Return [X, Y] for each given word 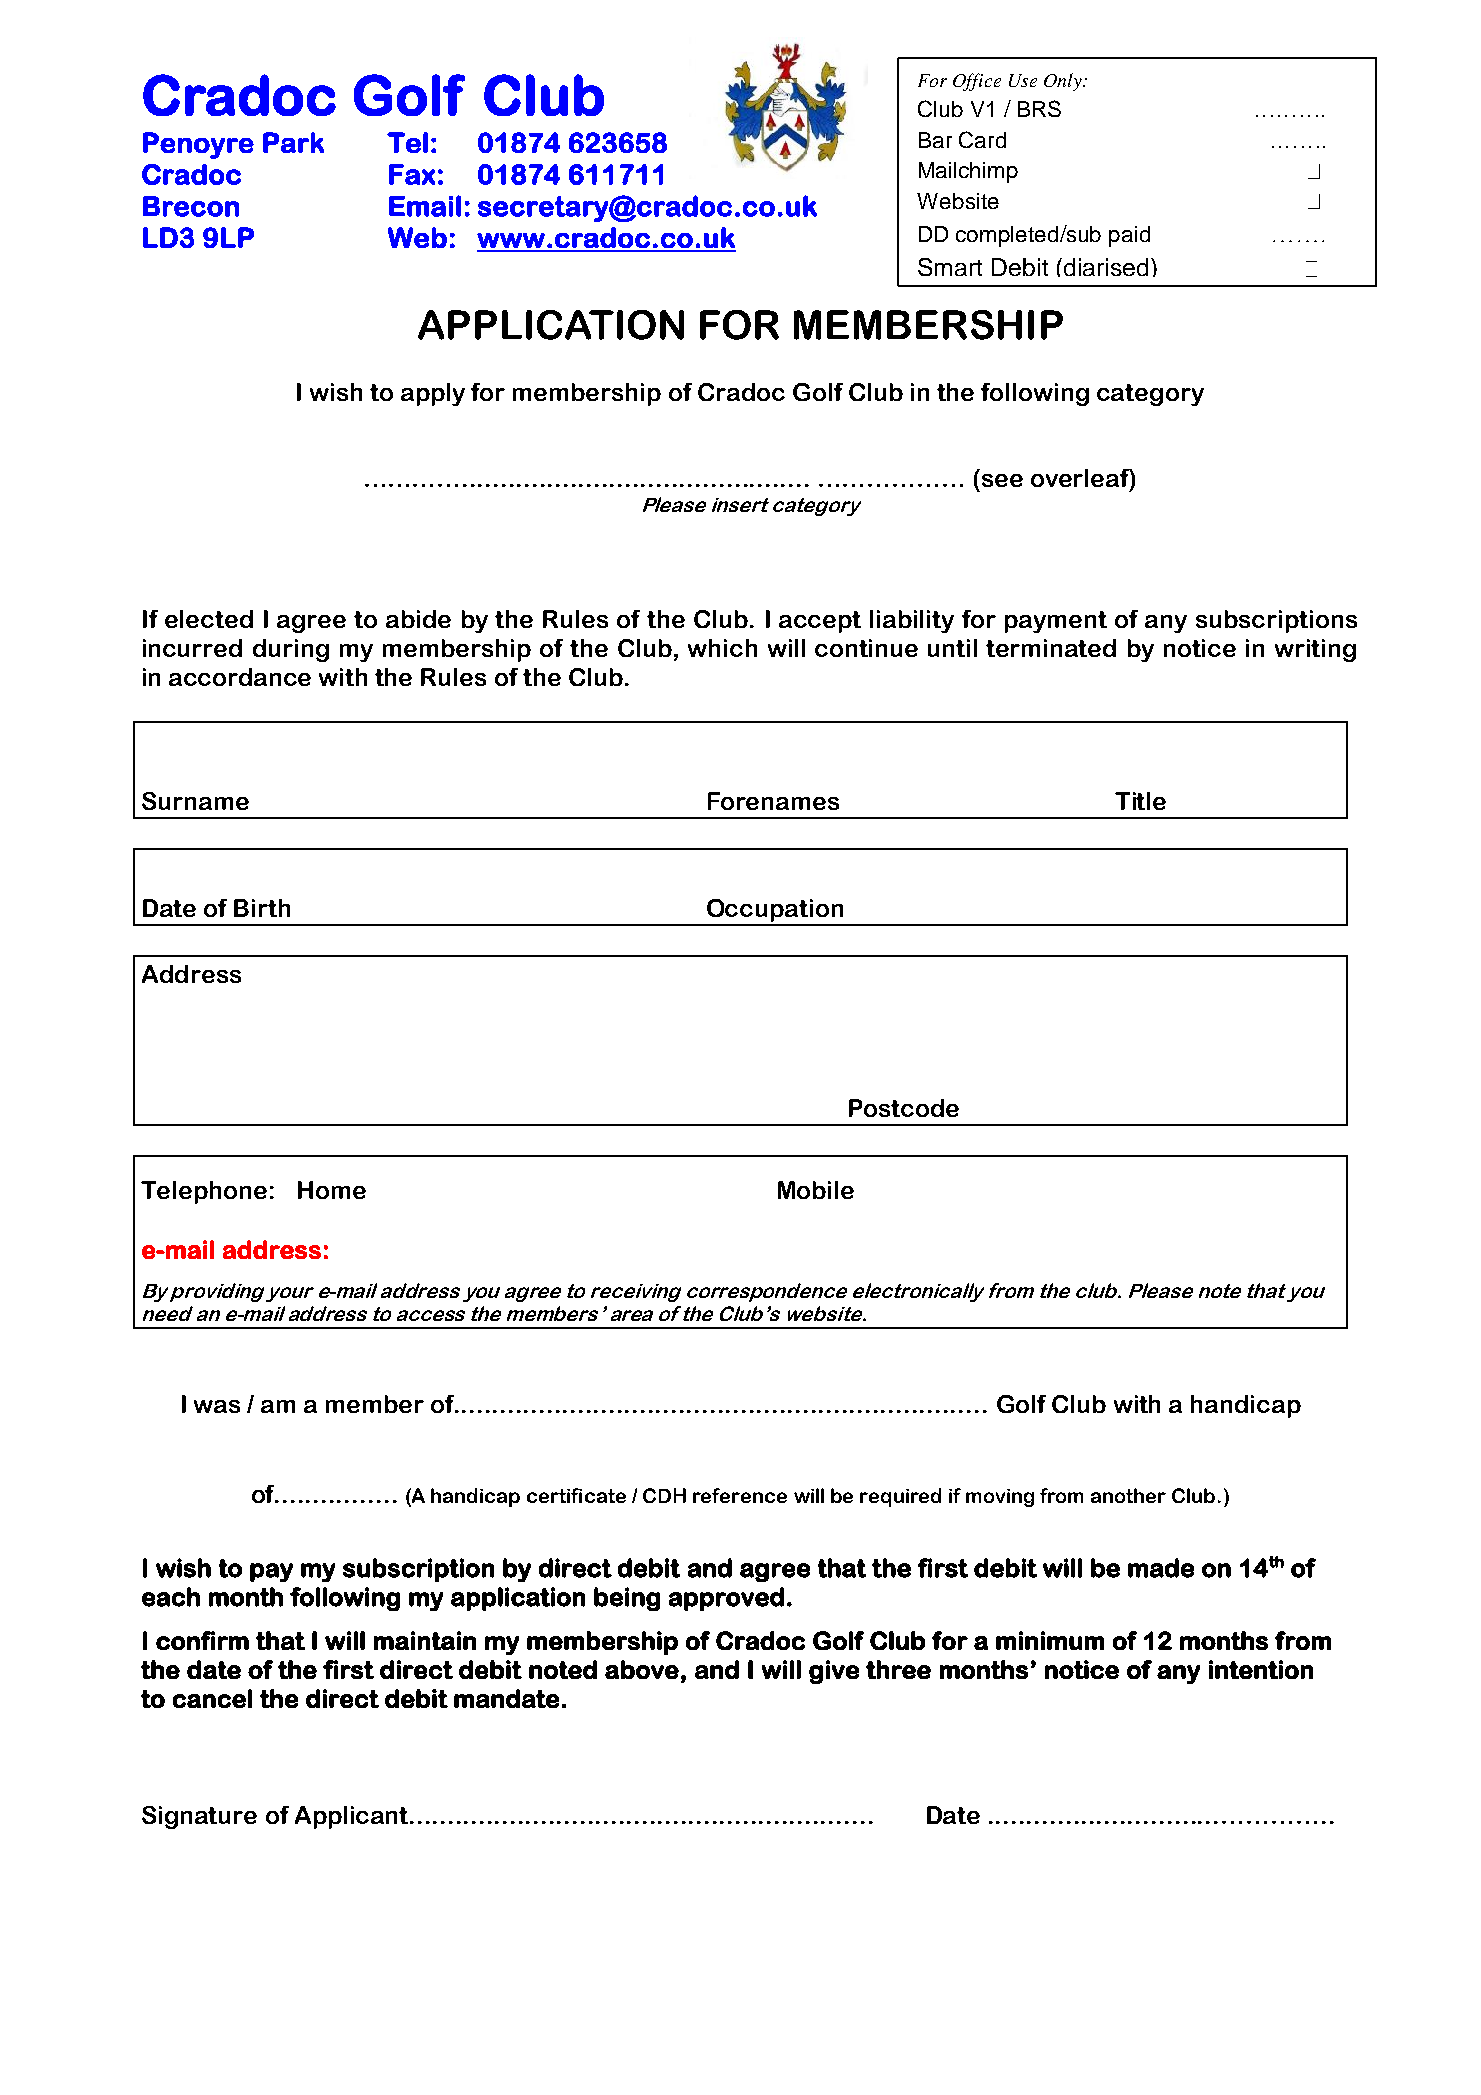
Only [1064, 82]
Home [332, 1190]
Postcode [904, 1108]
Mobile [816, 1190]
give [834, 1672]
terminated [1051, 648]
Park [293, 142]
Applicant [353, 1817]
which [722, 648]
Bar [935, 140]
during [291, 650]
